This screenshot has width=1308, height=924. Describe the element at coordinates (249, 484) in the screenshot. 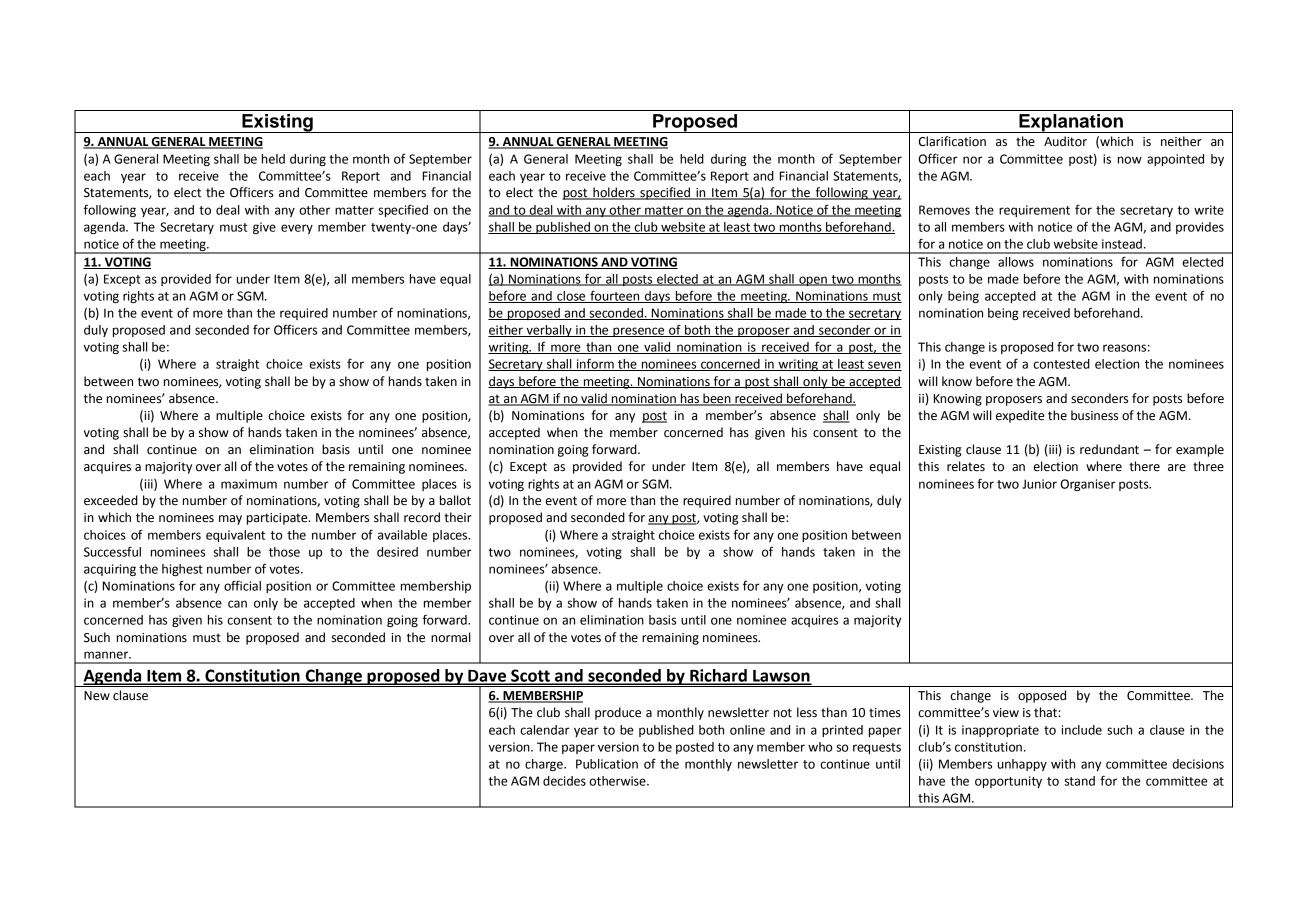

I see `maximum` at that location.
